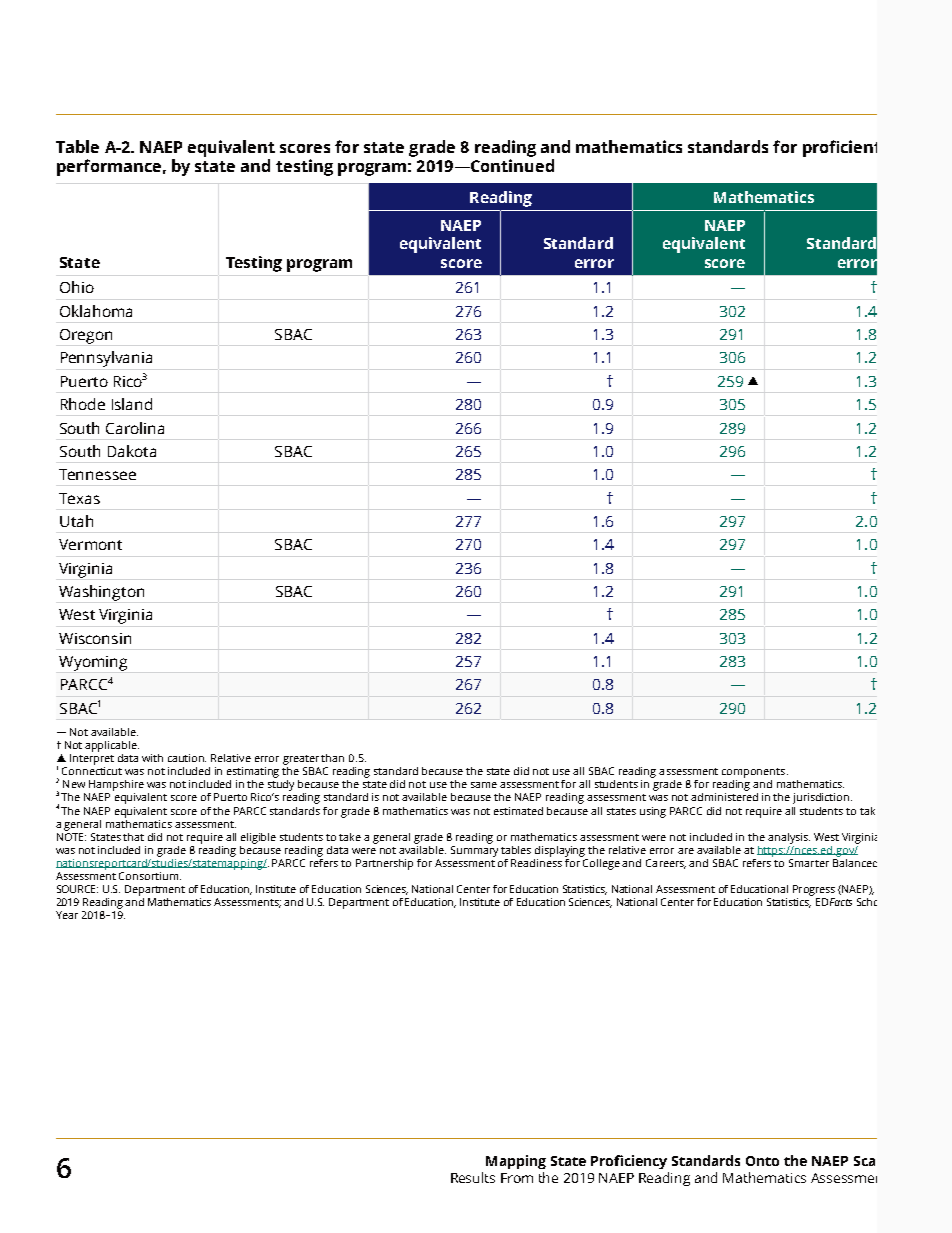 The height and width of the screenshot is (1233, 952). Describe the element at coordinates (724, 797) in the screenshot. I see `administered` at that location.
